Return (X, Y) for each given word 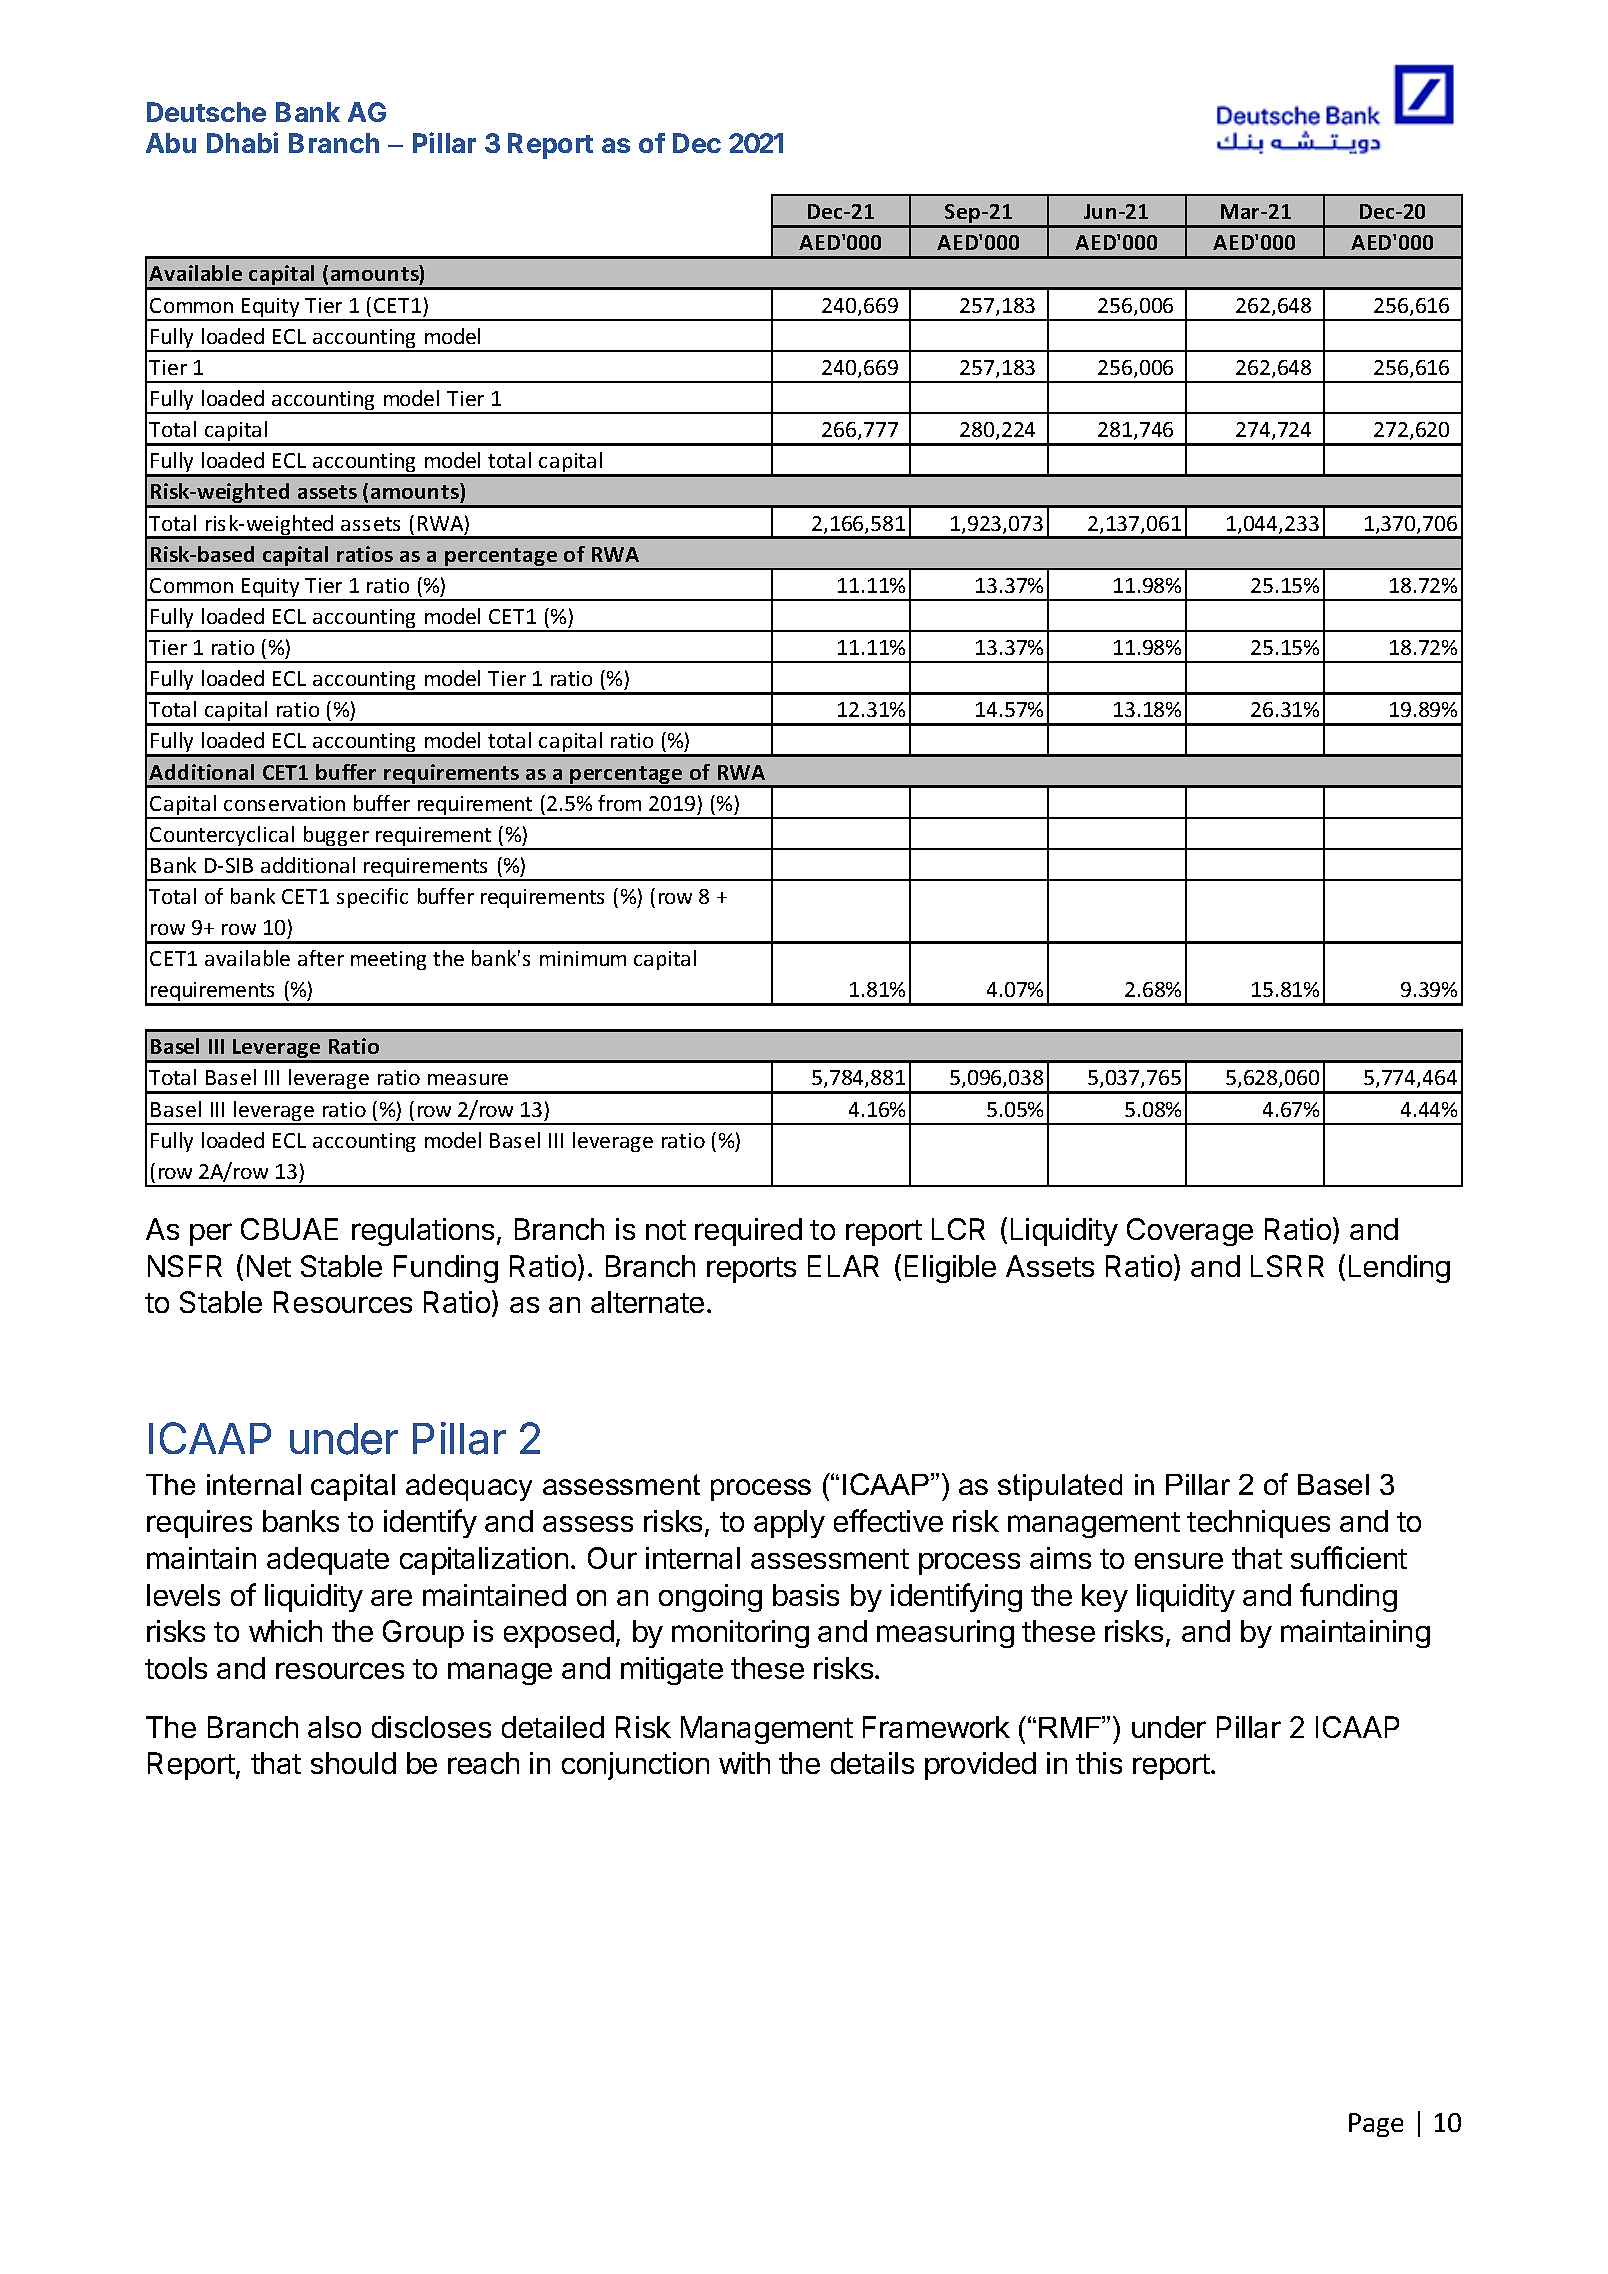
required (748, 1232)
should (353, 1763)
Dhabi (242, 142)
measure (468, 1079)
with (744, 1763)
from (619, 803)
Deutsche (206, 112)
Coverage (1190, 1232)
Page (1376, 2125)
